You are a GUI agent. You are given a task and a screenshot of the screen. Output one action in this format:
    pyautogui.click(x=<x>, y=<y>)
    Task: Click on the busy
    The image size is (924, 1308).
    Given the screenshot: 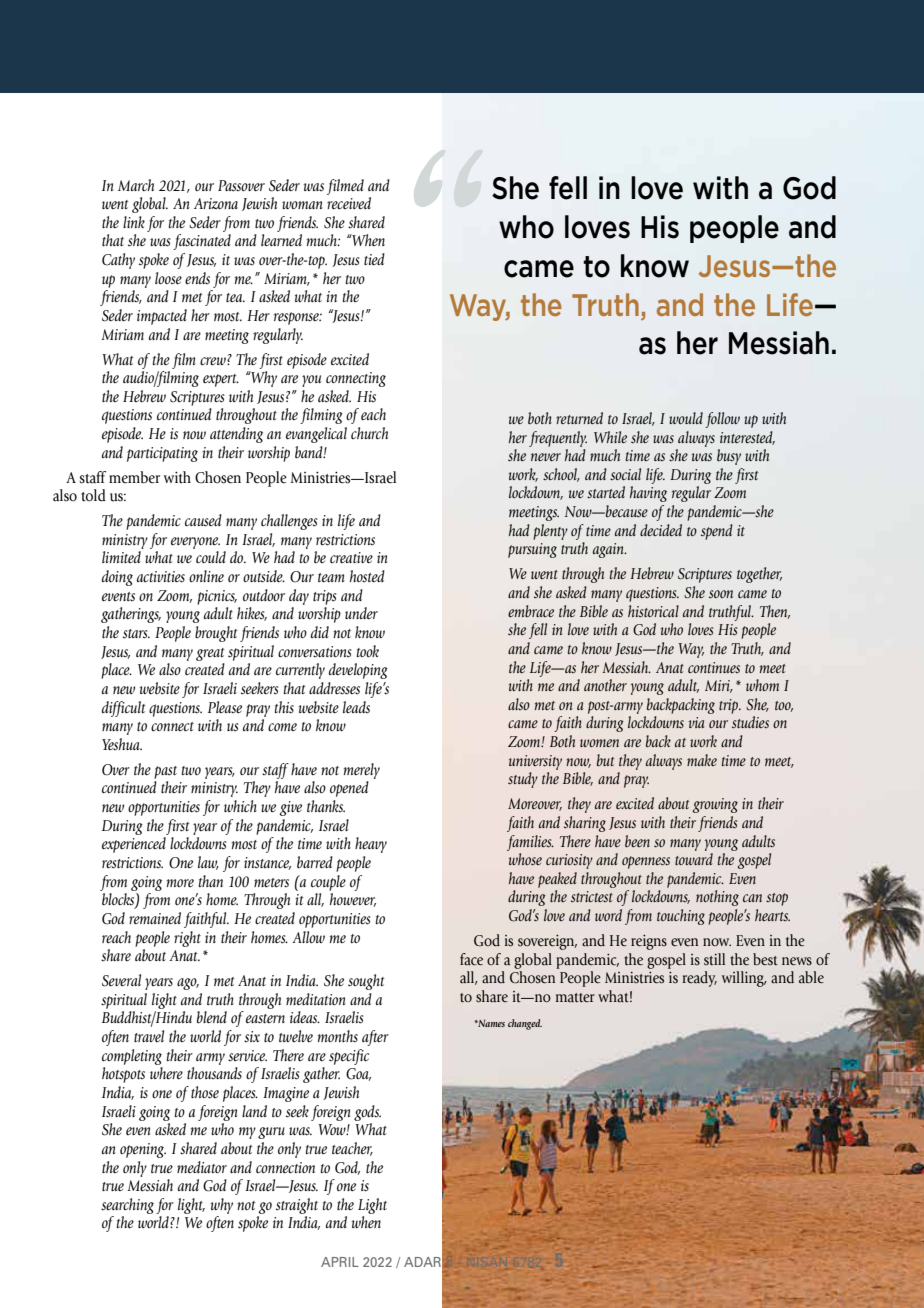 What is the action you would take?
    pyautogui.click(x=729, y=457)
